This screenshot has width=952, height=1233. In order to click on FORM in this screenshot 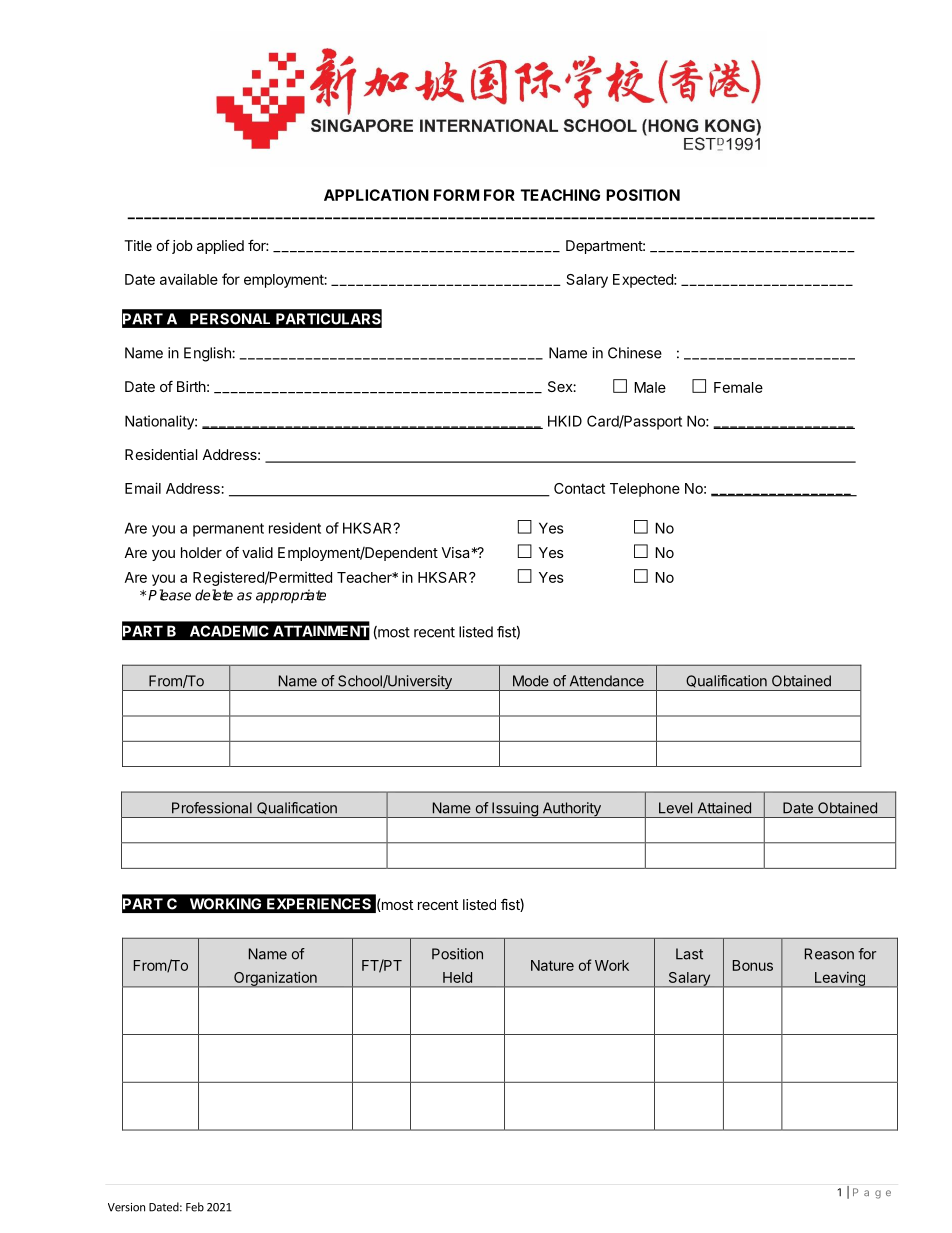, I will do `click(456, 195)`.
